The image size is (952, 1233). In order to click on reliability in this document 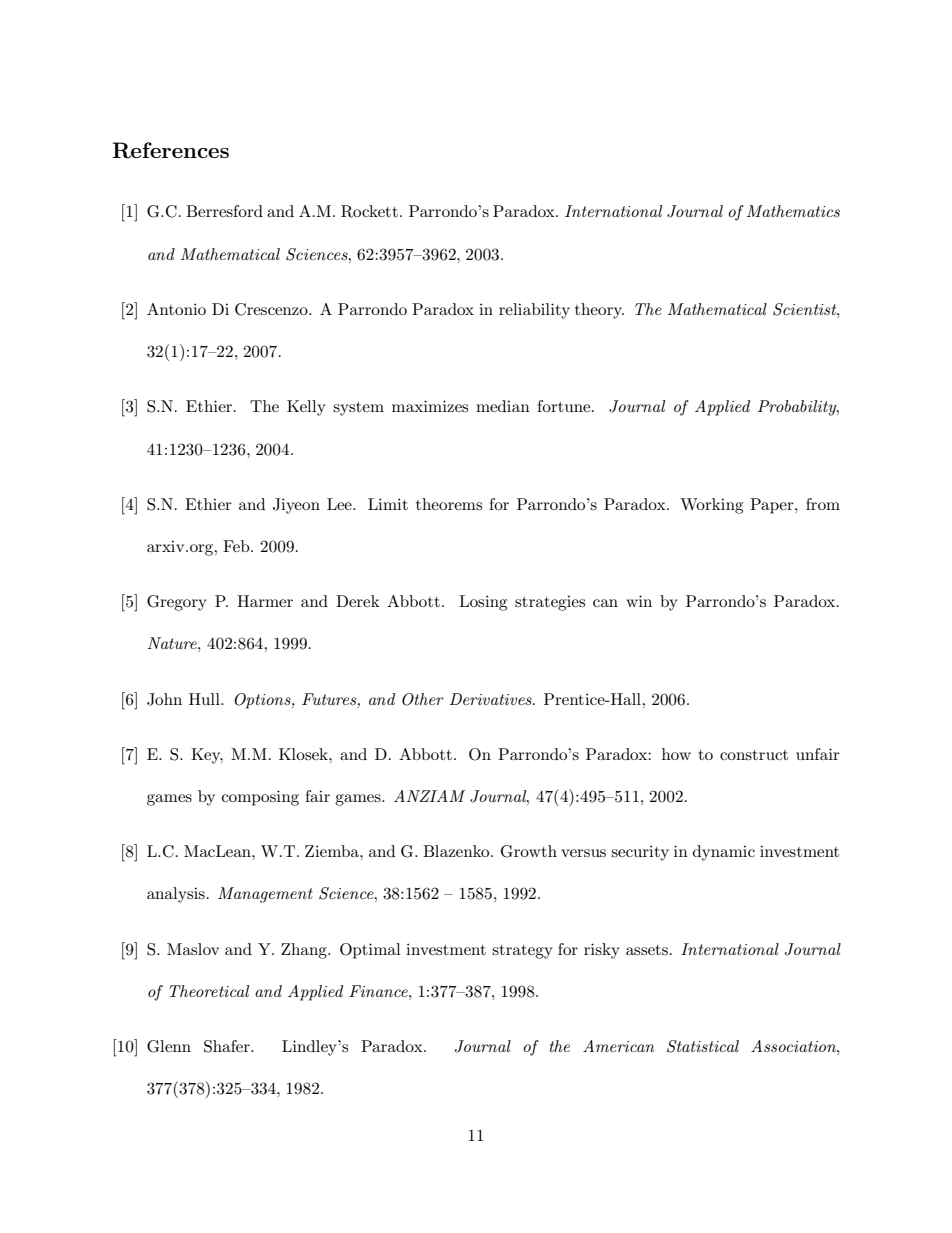, I will do `click(534, 311)`.
